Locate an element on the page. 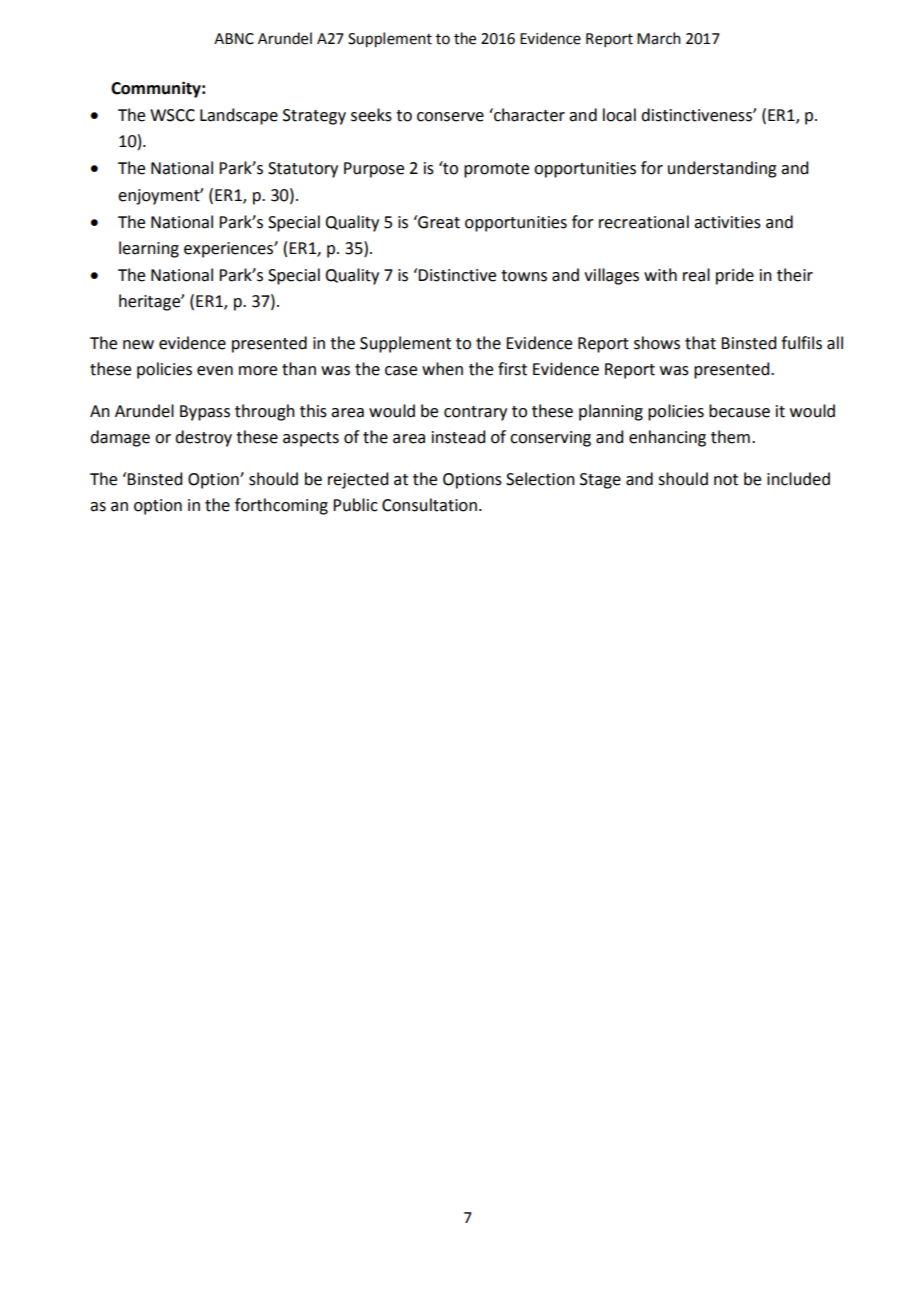 The height and width of the page is (1308, 924). March is located at coordinates (659, 38).
